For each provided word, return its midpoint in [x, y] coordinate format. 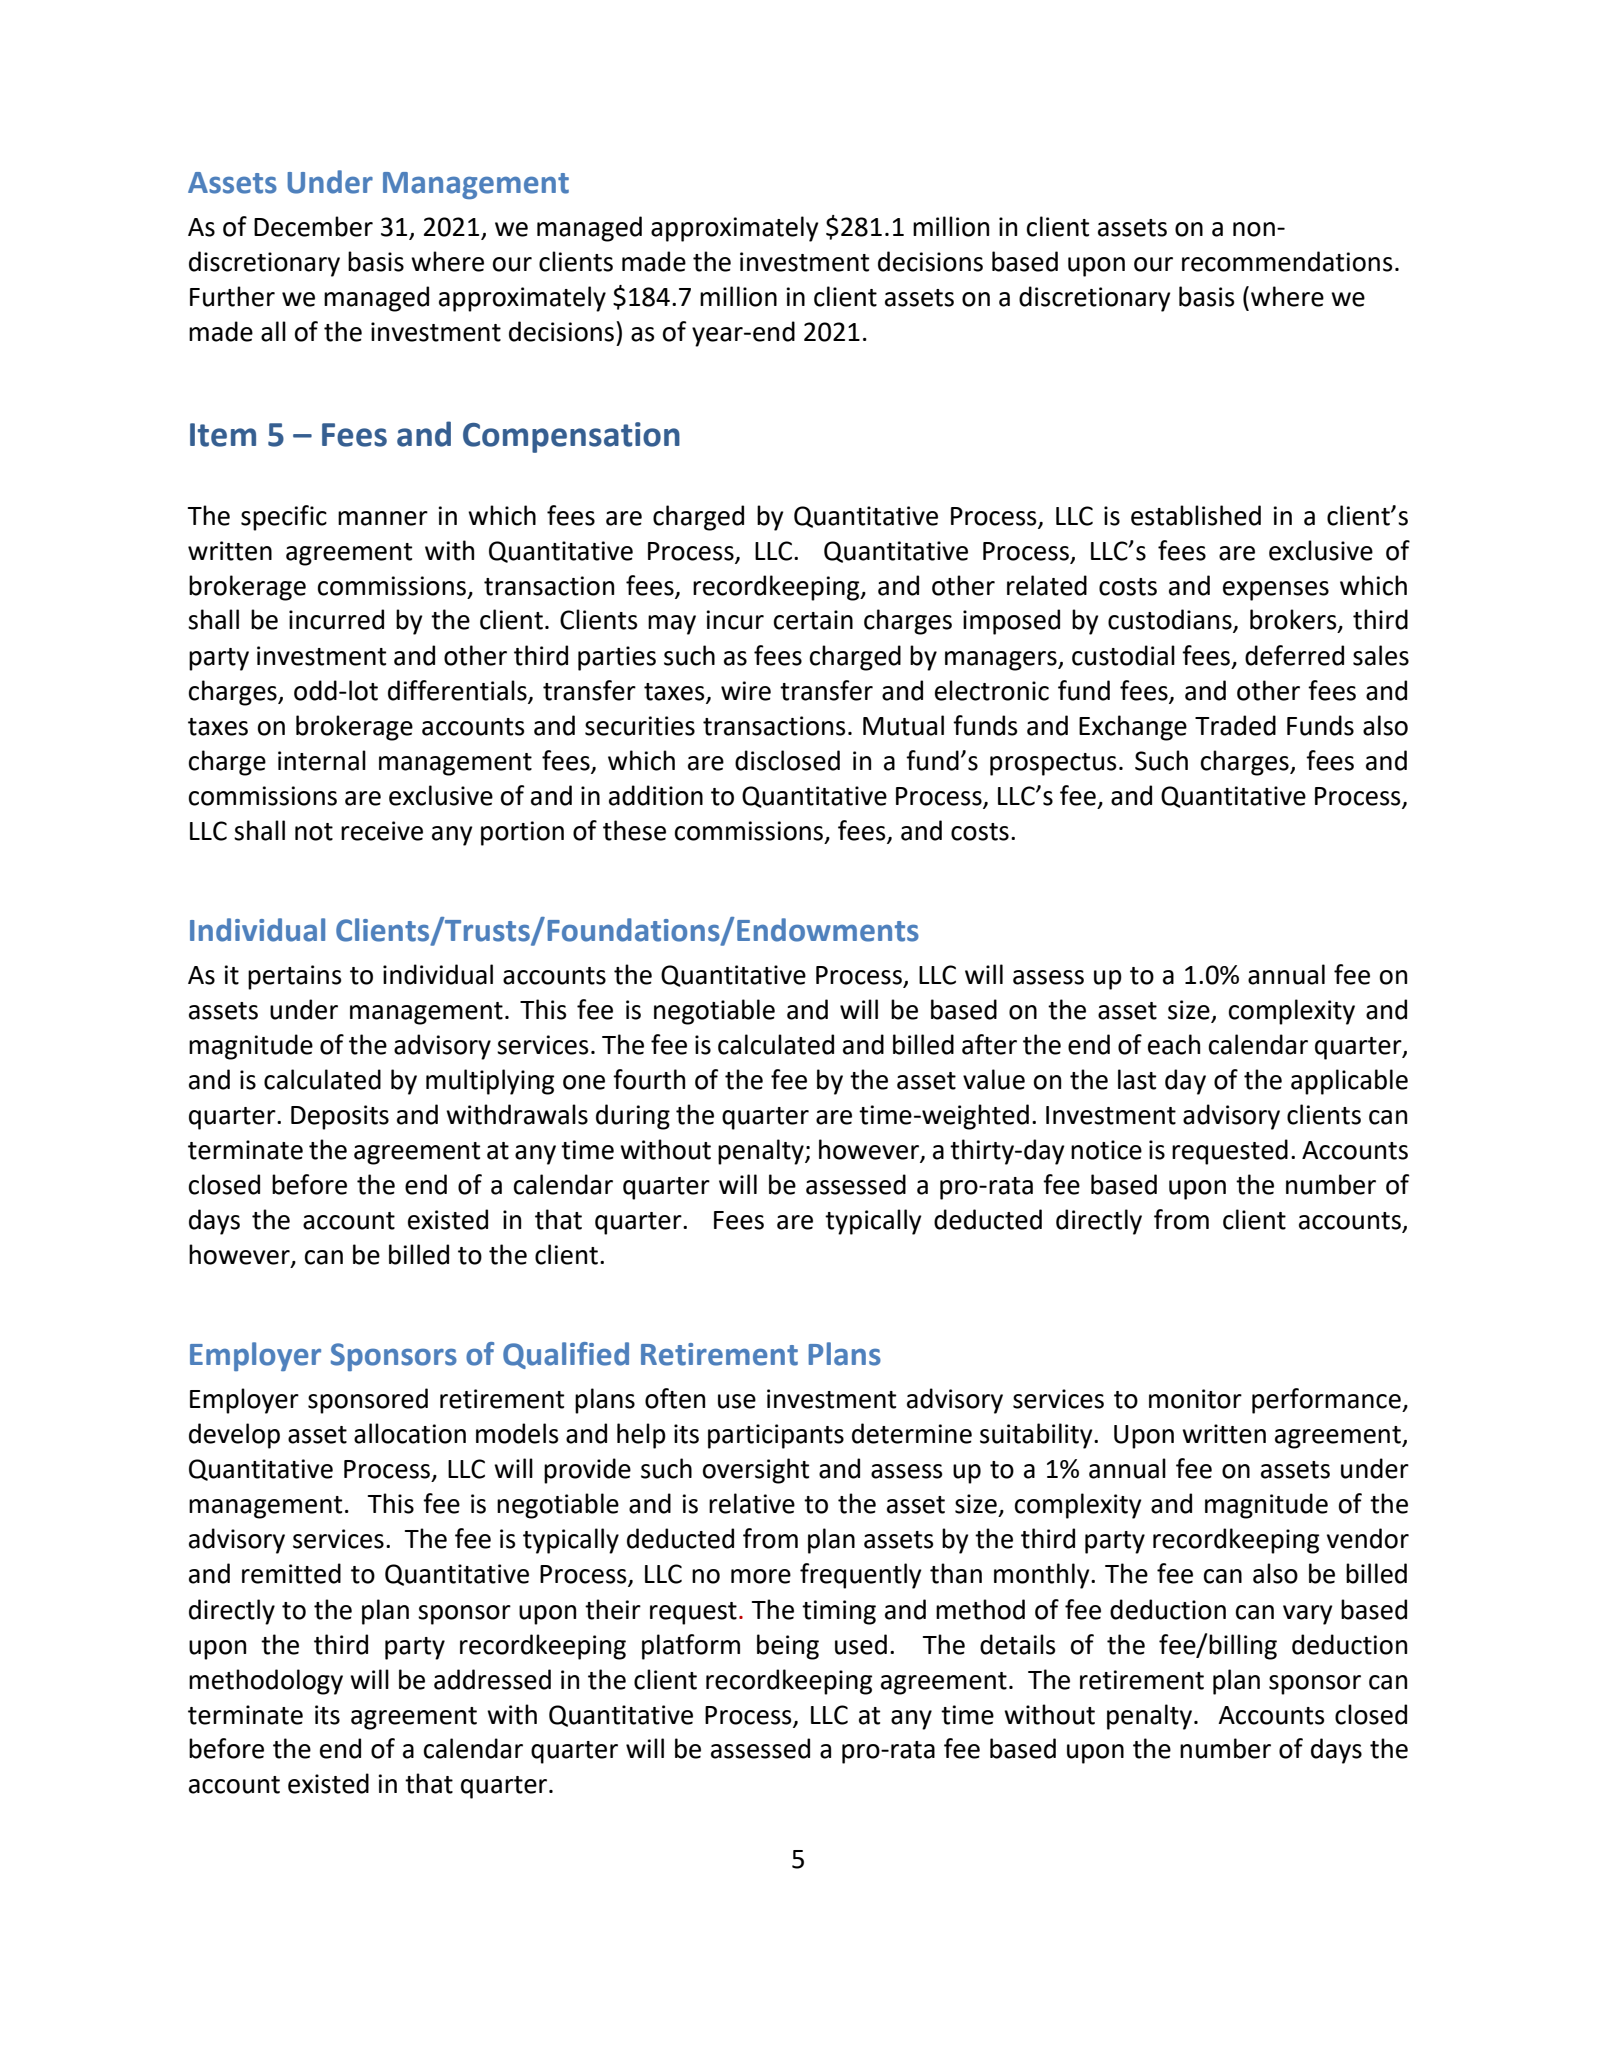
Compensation [571, 437]
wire [746, 691]
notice [1106, 1150]
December [313, 226]
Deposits [340, 1117]
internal [322, 760]
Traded [1235, 725]
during [633, 1117]
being [788, 1647]
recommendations [1287, 261]
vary [1308, 1615]
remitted [291, 1573]
